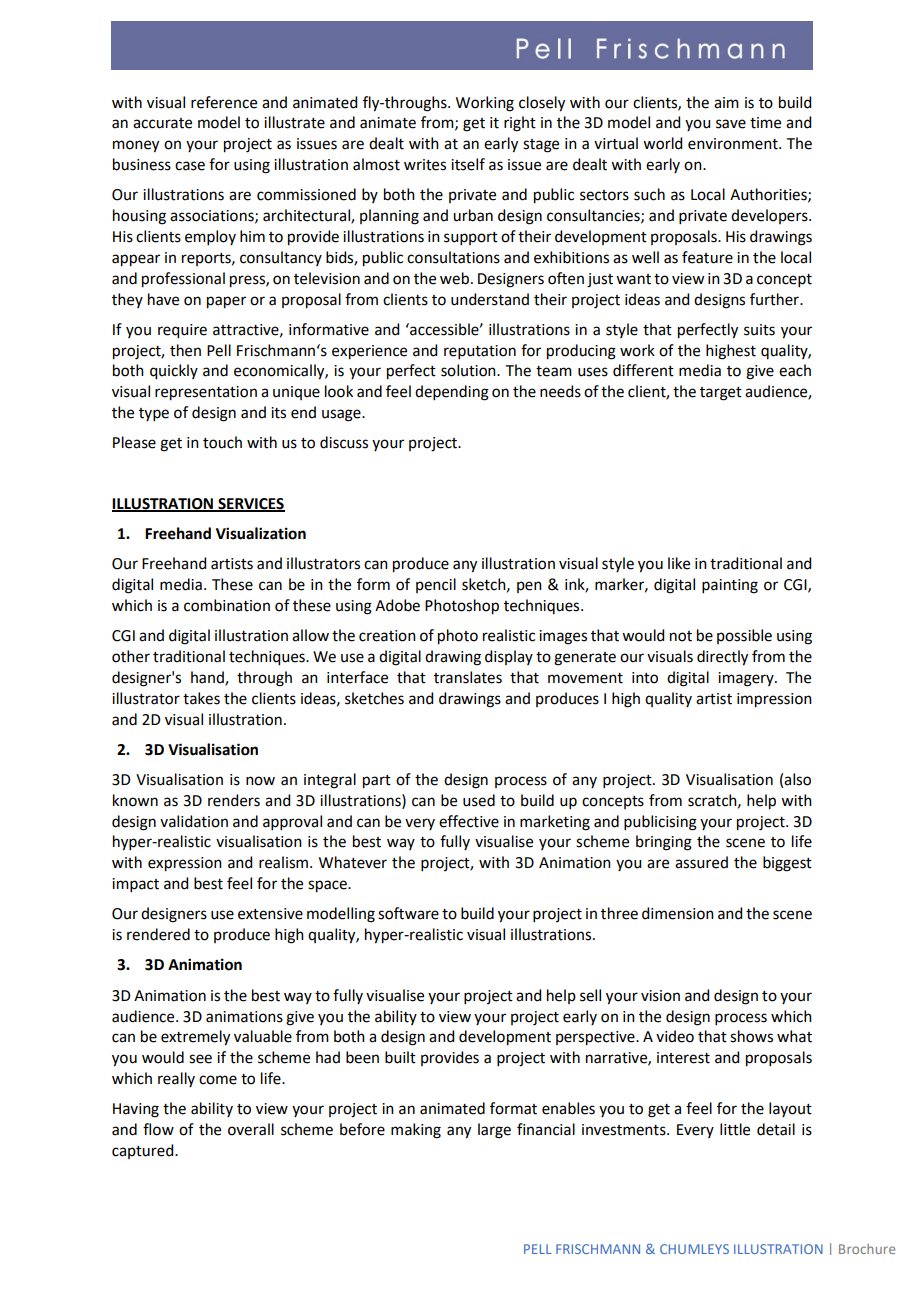 This screenshot has width=924, height=1308. I want to click on save, so click(731, 124).
